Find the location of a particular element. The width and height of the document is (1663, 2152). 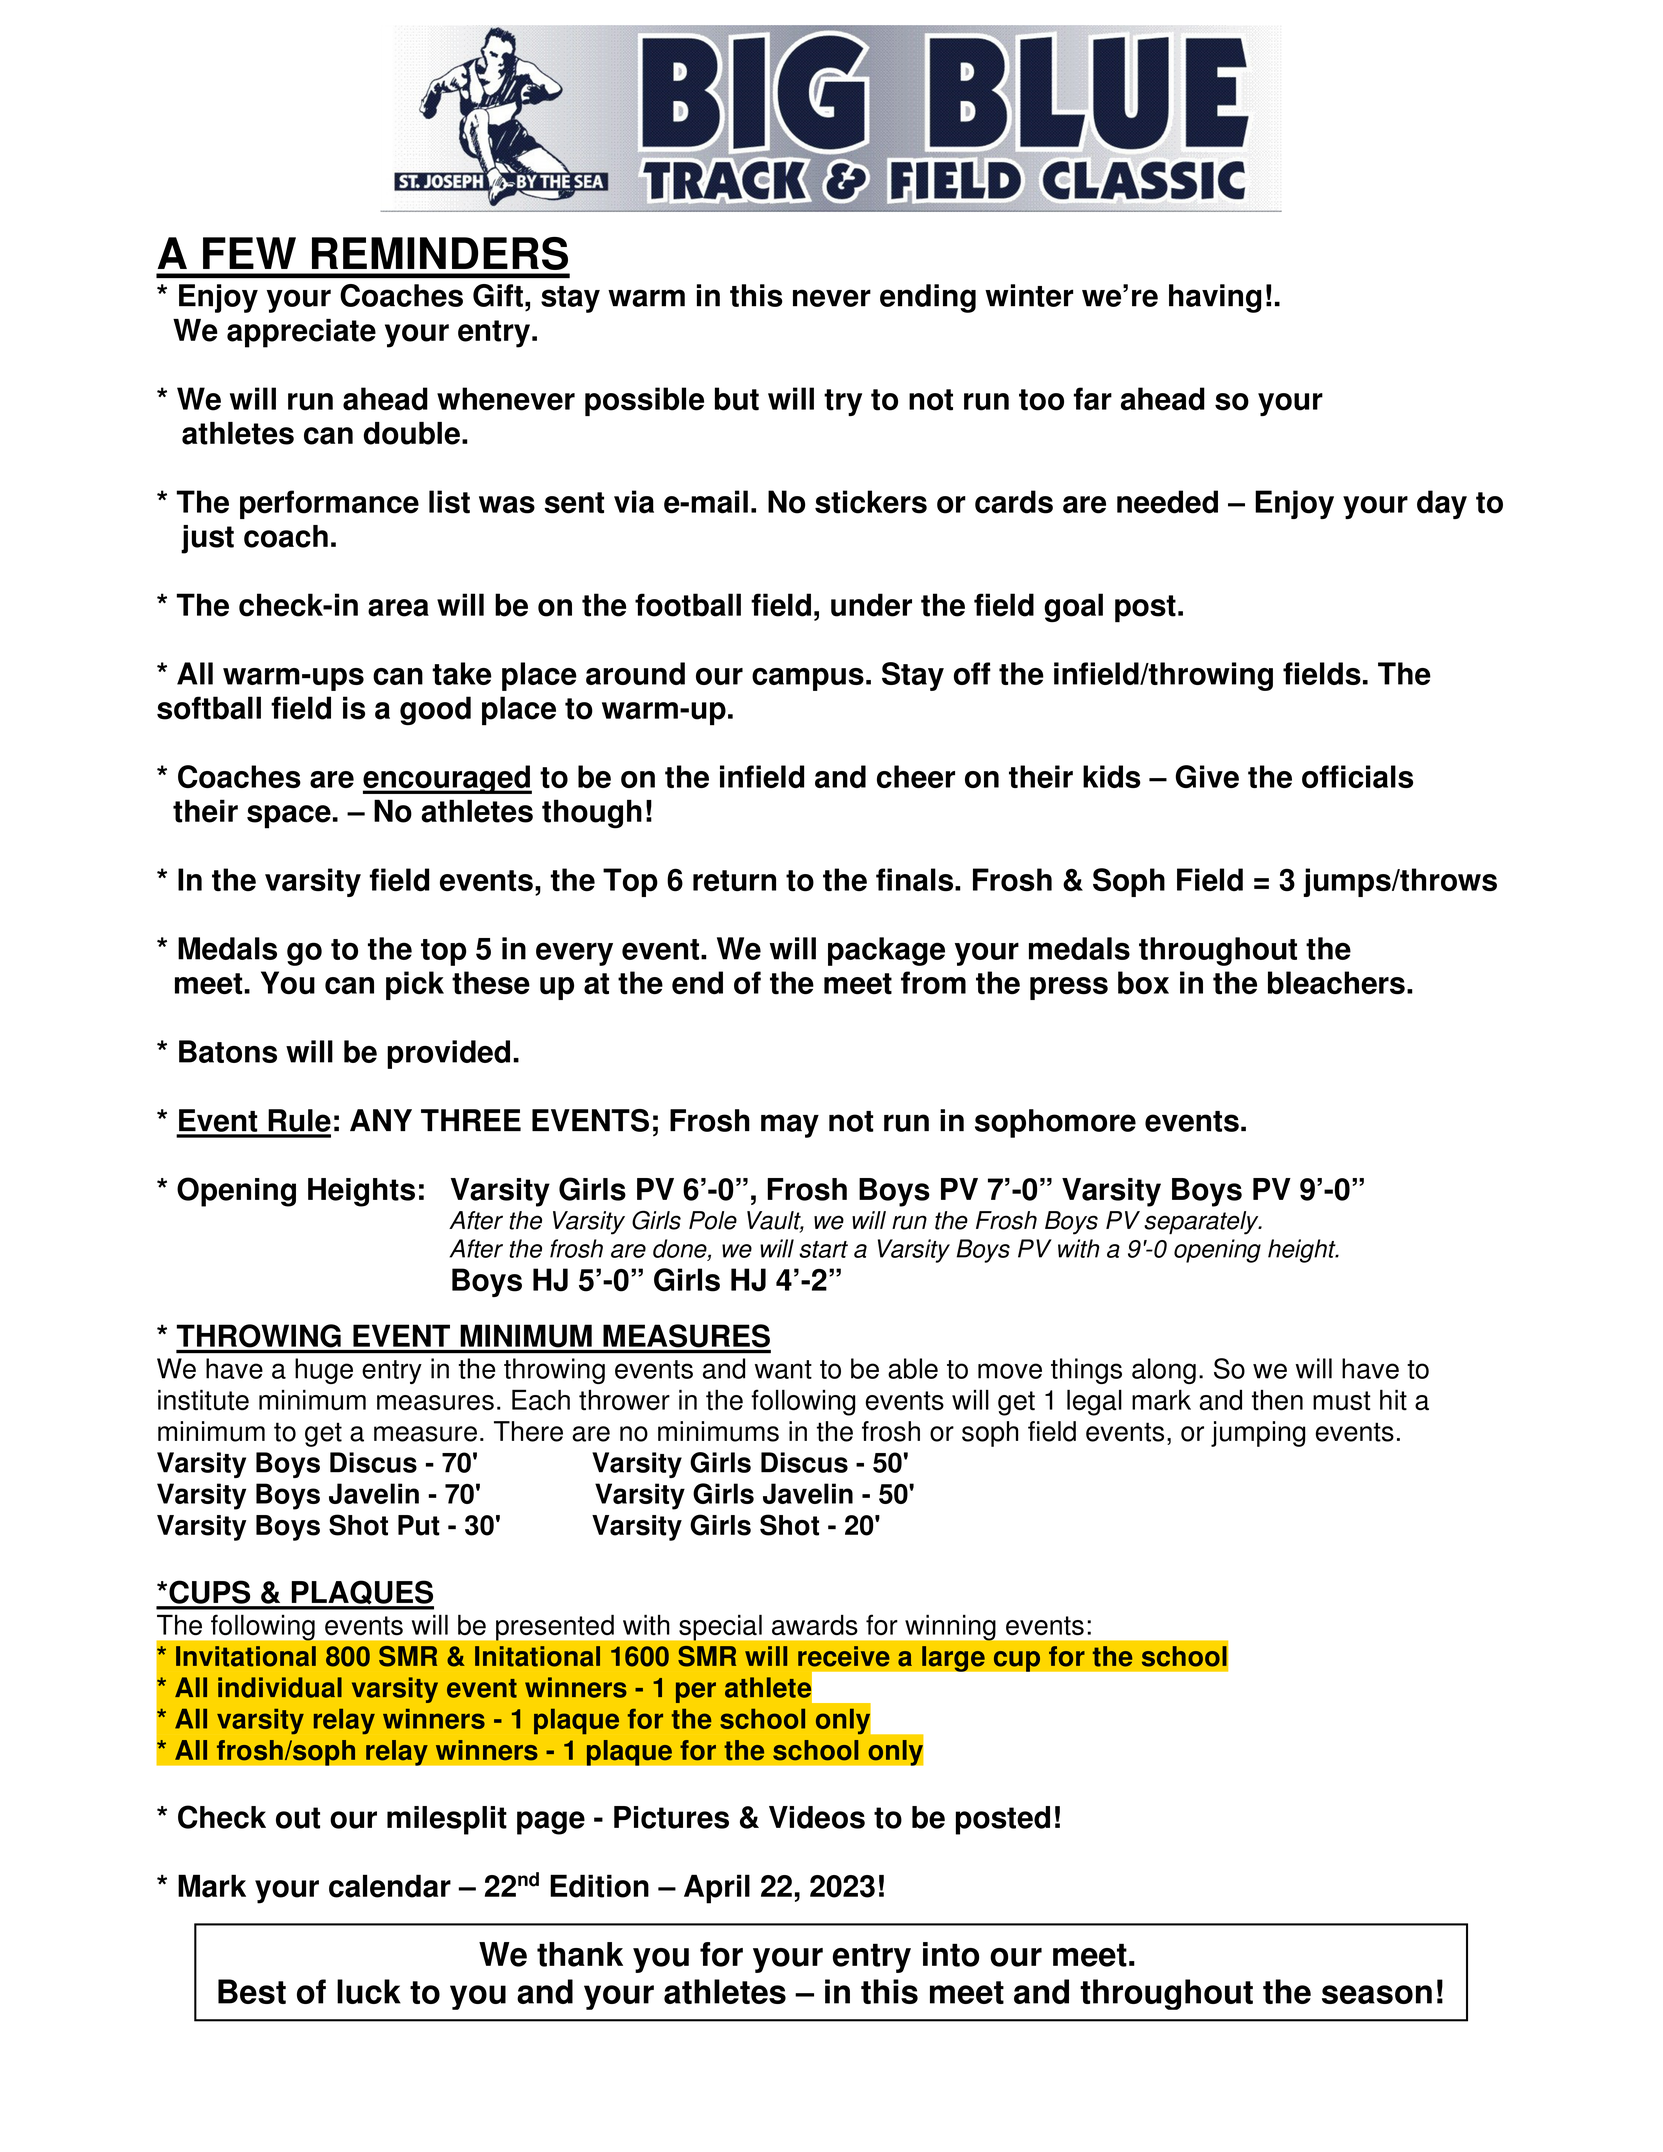

ending is located at coordinates (928, 298).
